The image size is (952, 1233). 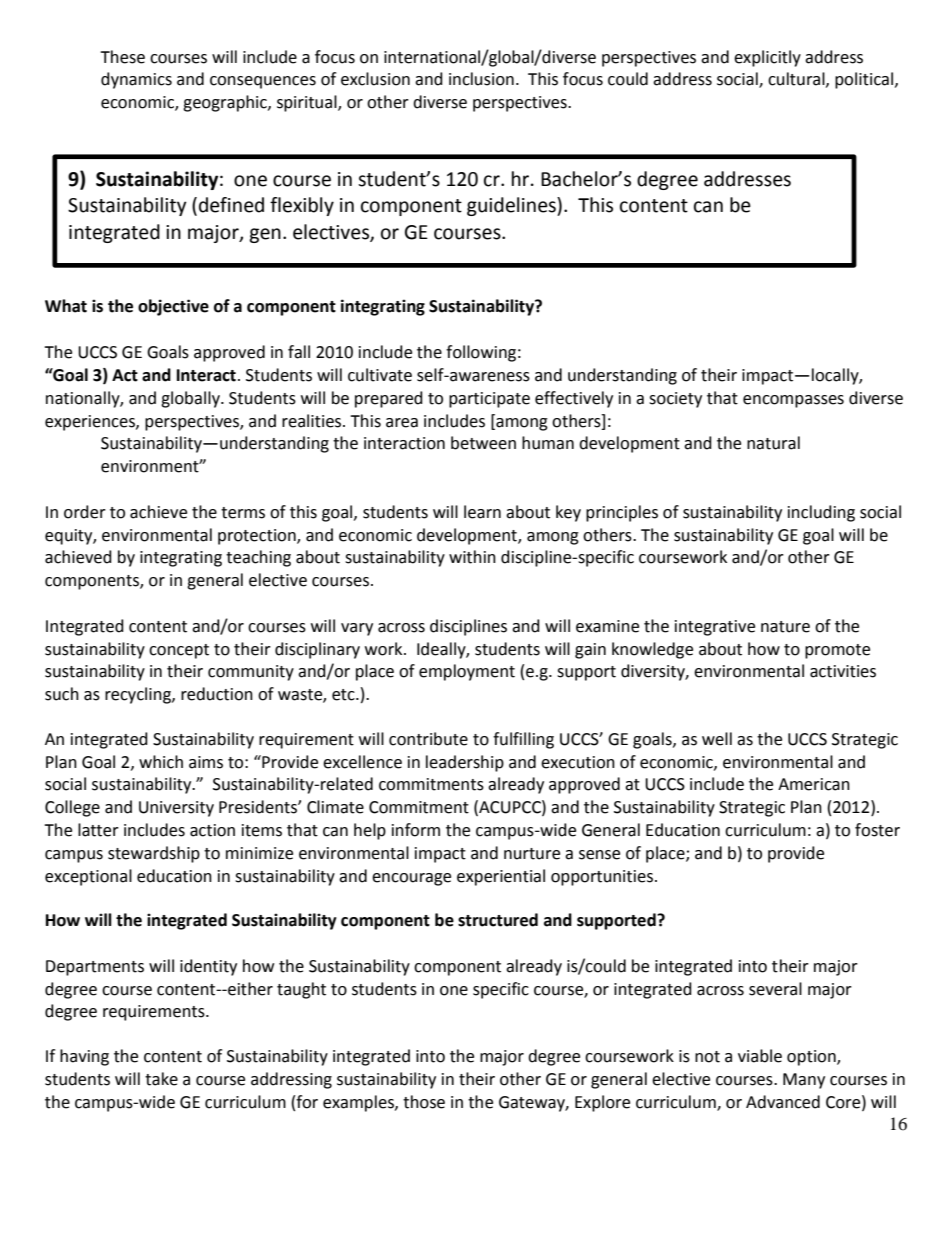 What do you see at coordinates (489, 400) in the screenshot?
I see `participate` at bounding box center [489, 400].
